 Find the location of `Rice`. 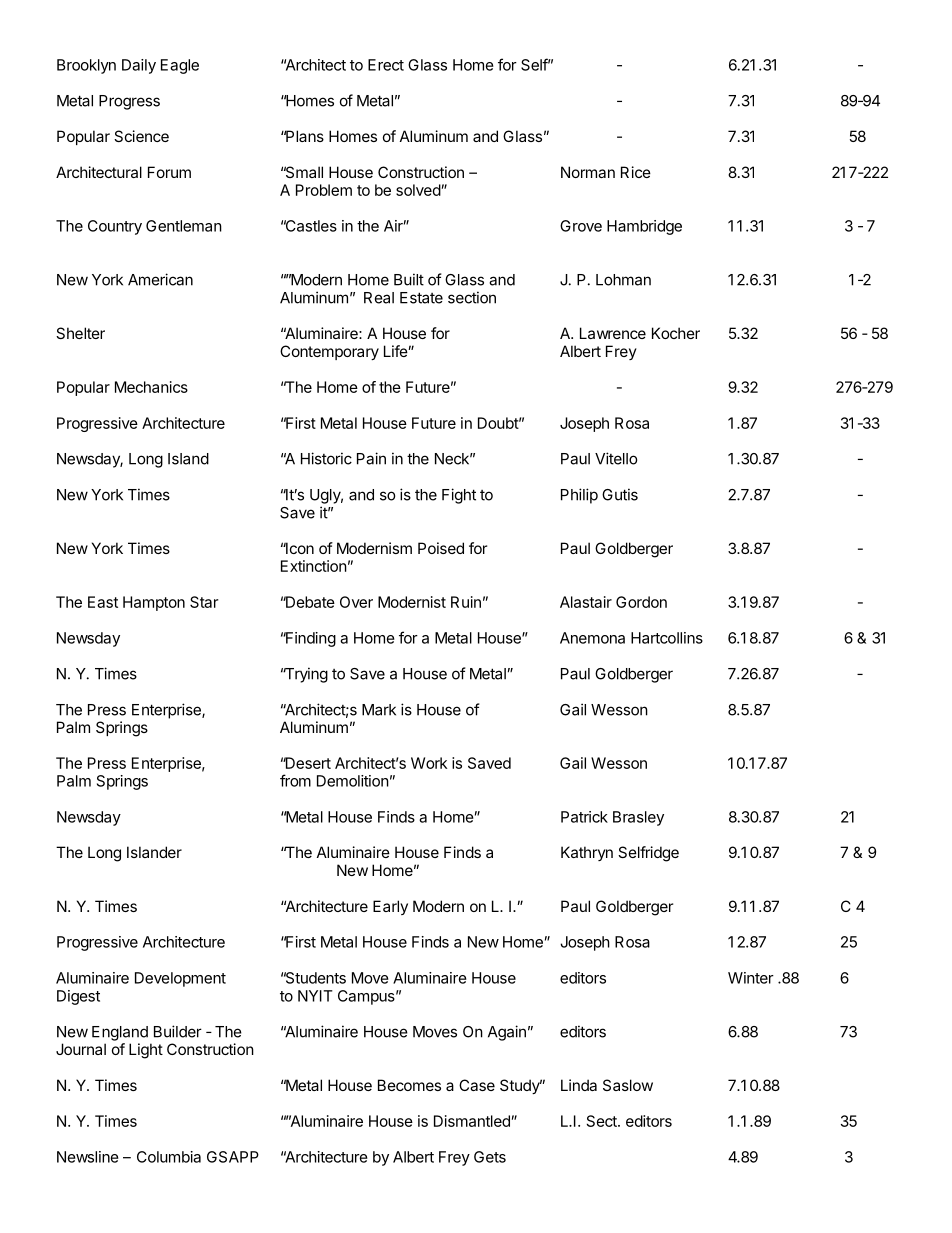

Rice is located at coordinates (636, 172).
